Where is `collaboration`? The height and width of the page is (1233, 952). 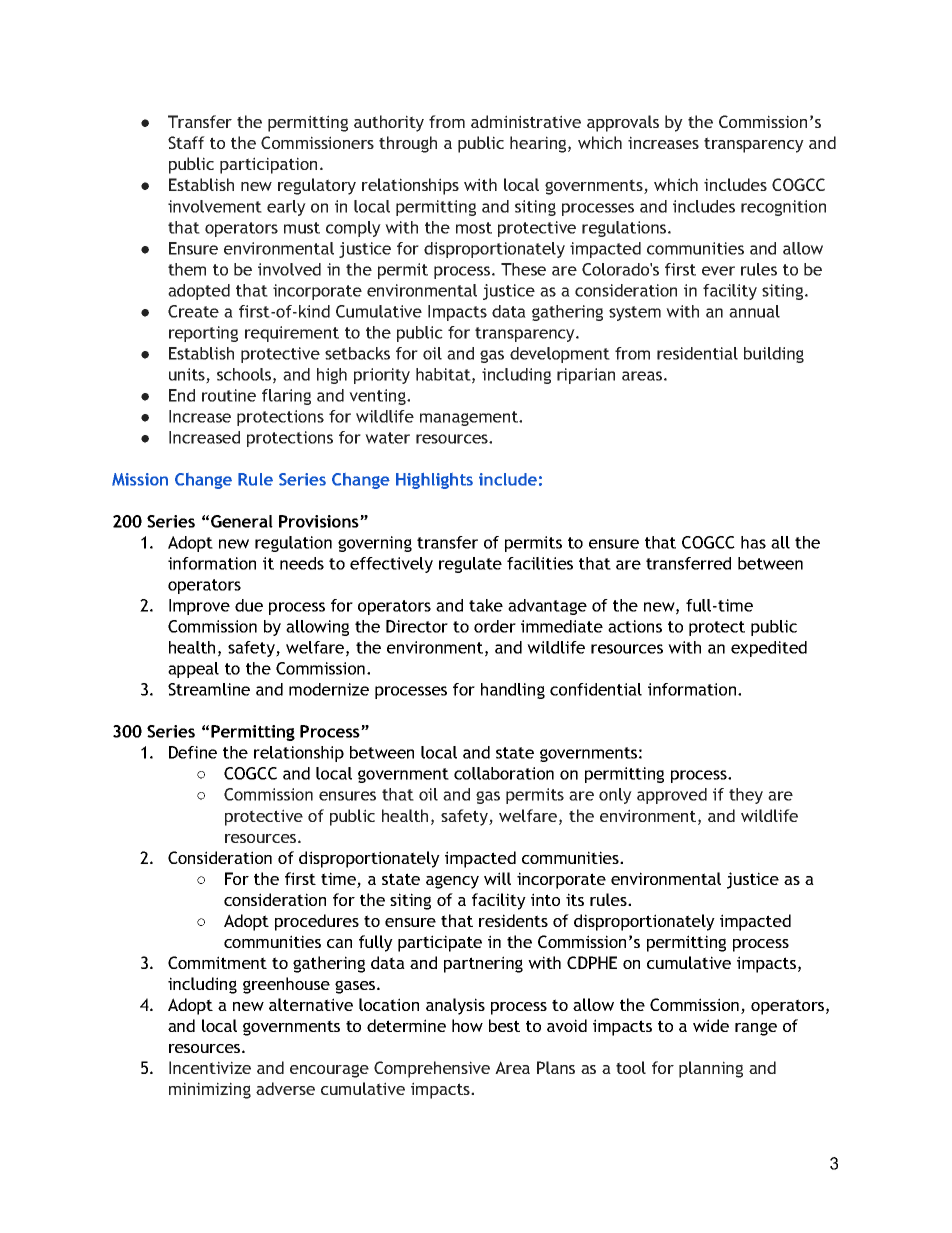
collaboration is located at coordinates (504, 773).
